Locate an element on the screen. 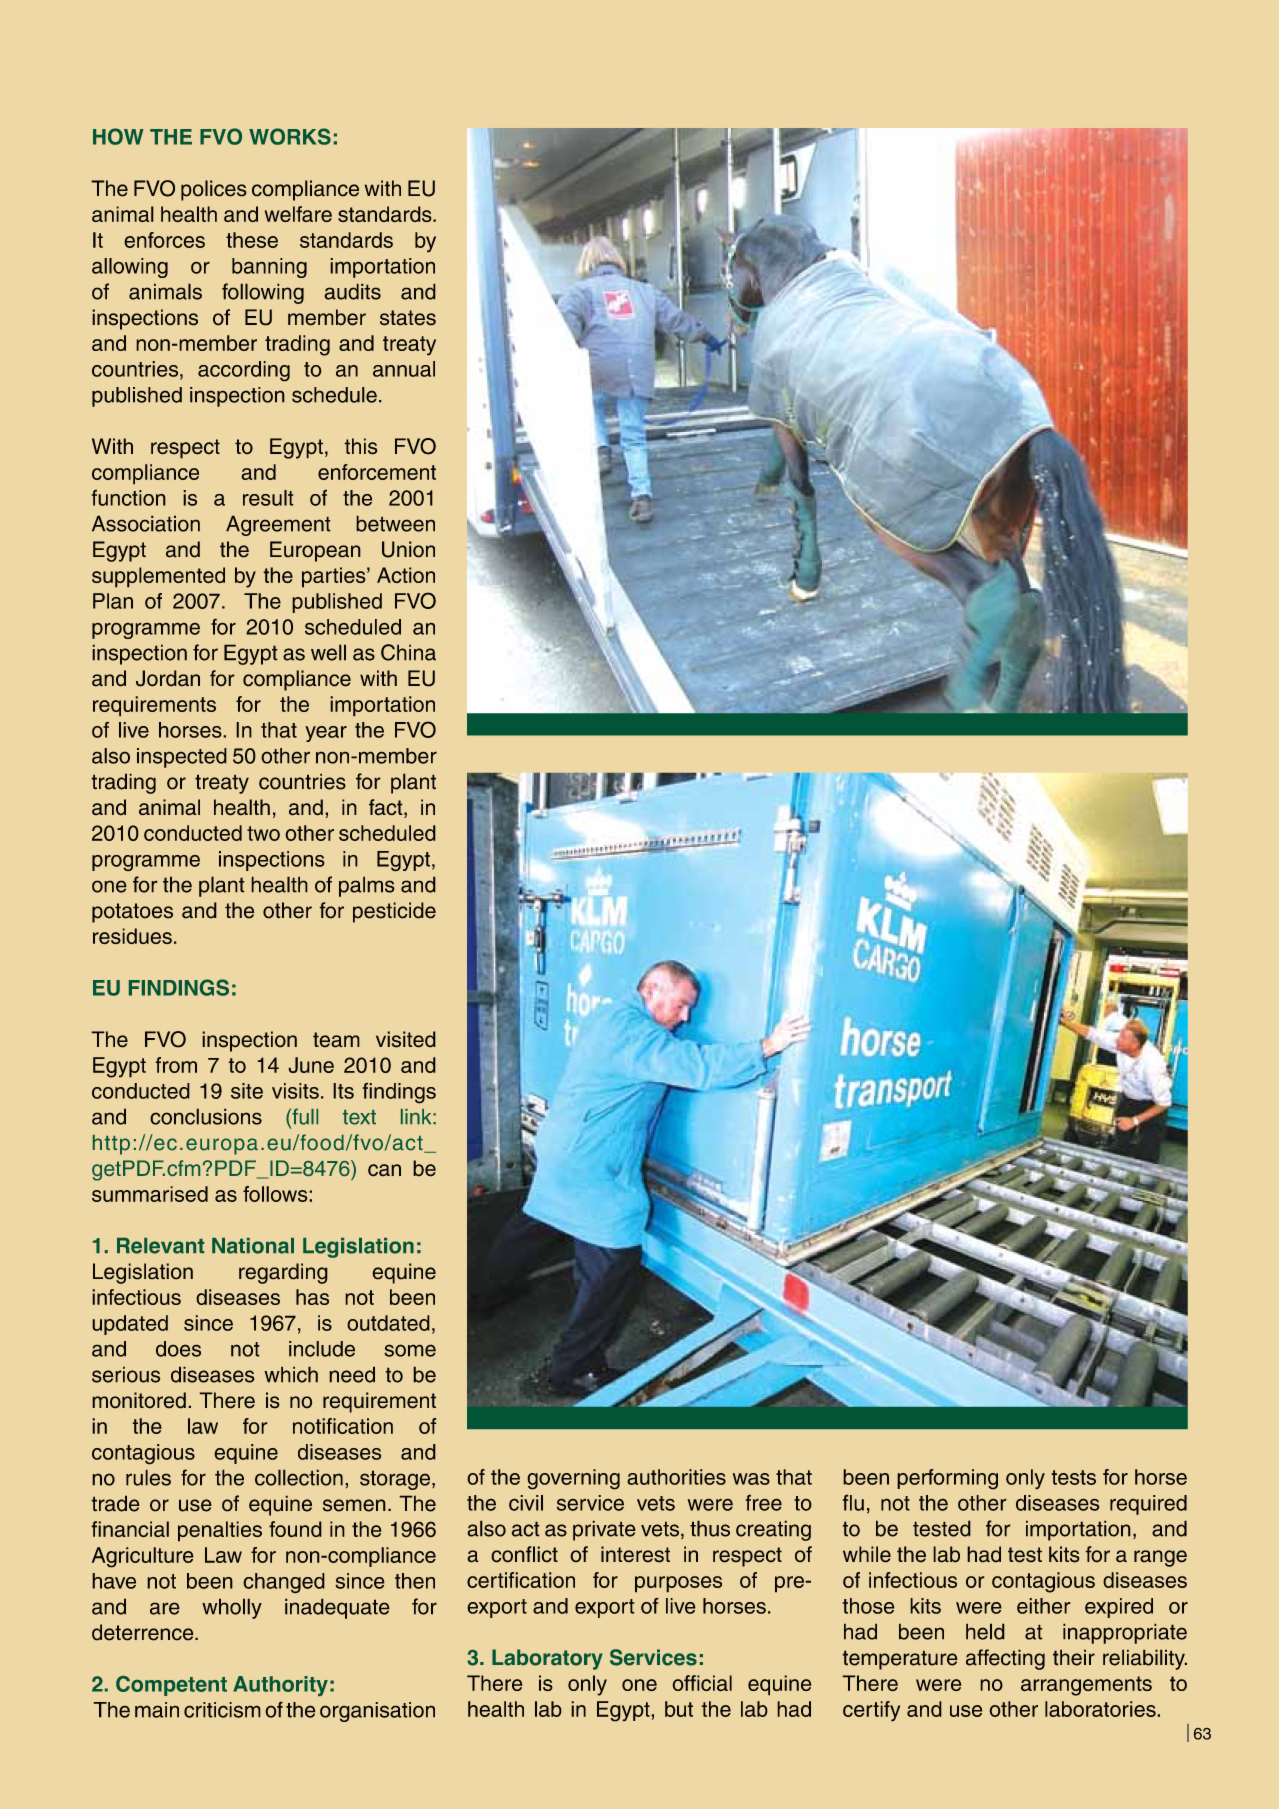 This screenshot has height=1809, width=1279. pesticide is located at coordinates (394, 912).
